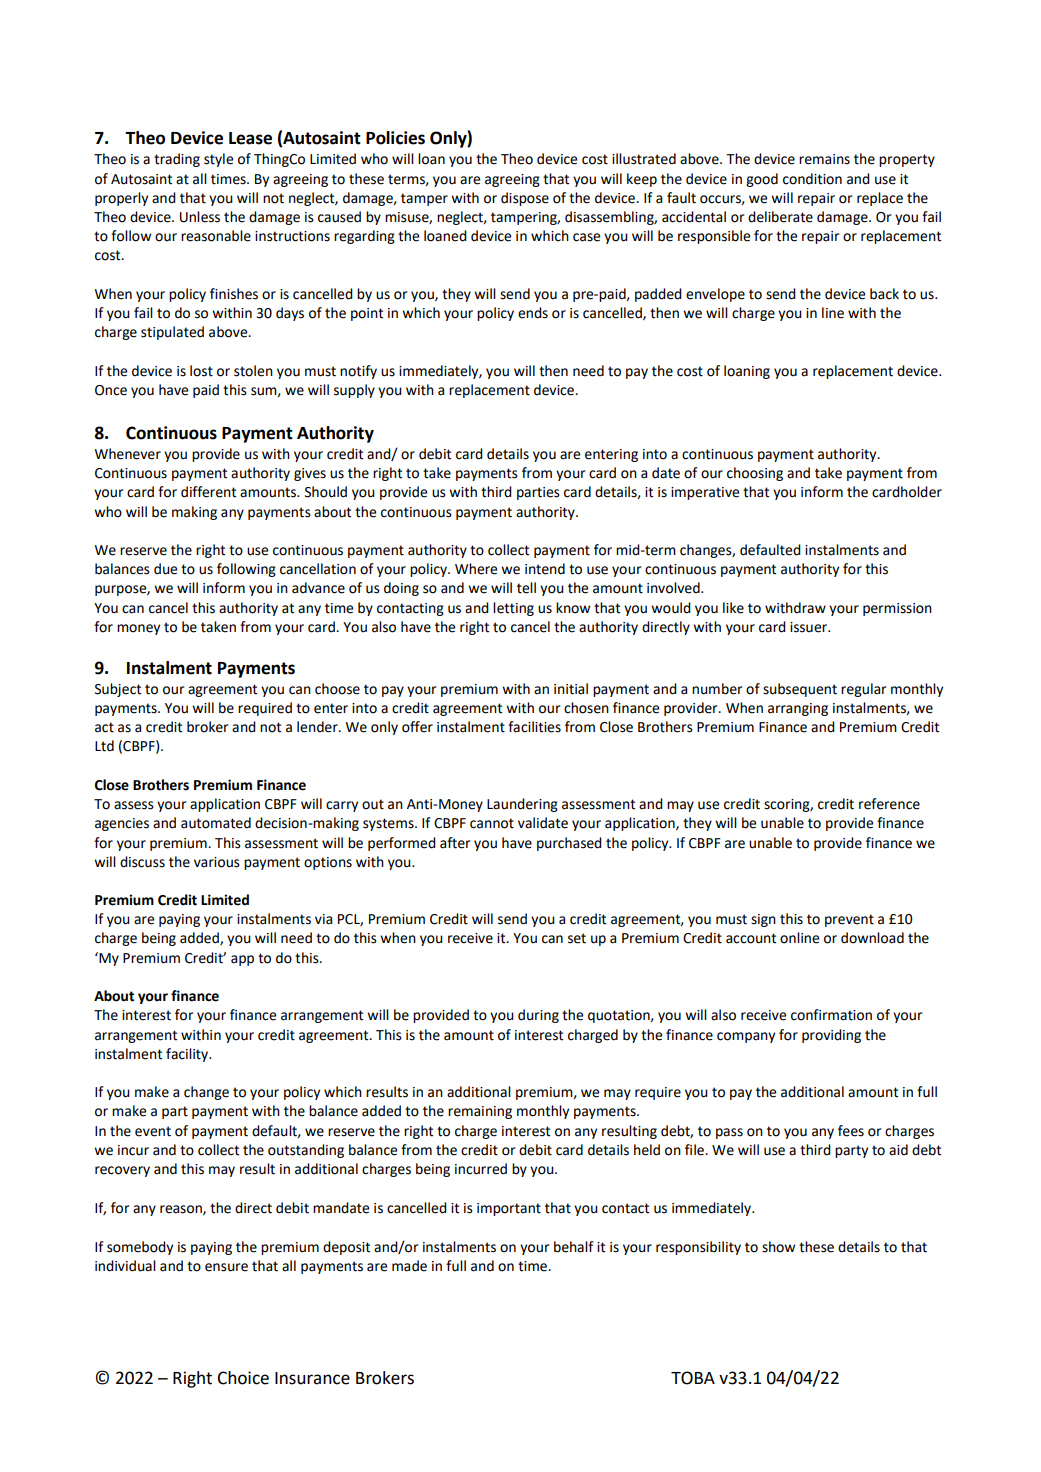  What do you see at coordinates (831, 1036) in the document?
I see `providing` at bounding box center [831, 1036].
